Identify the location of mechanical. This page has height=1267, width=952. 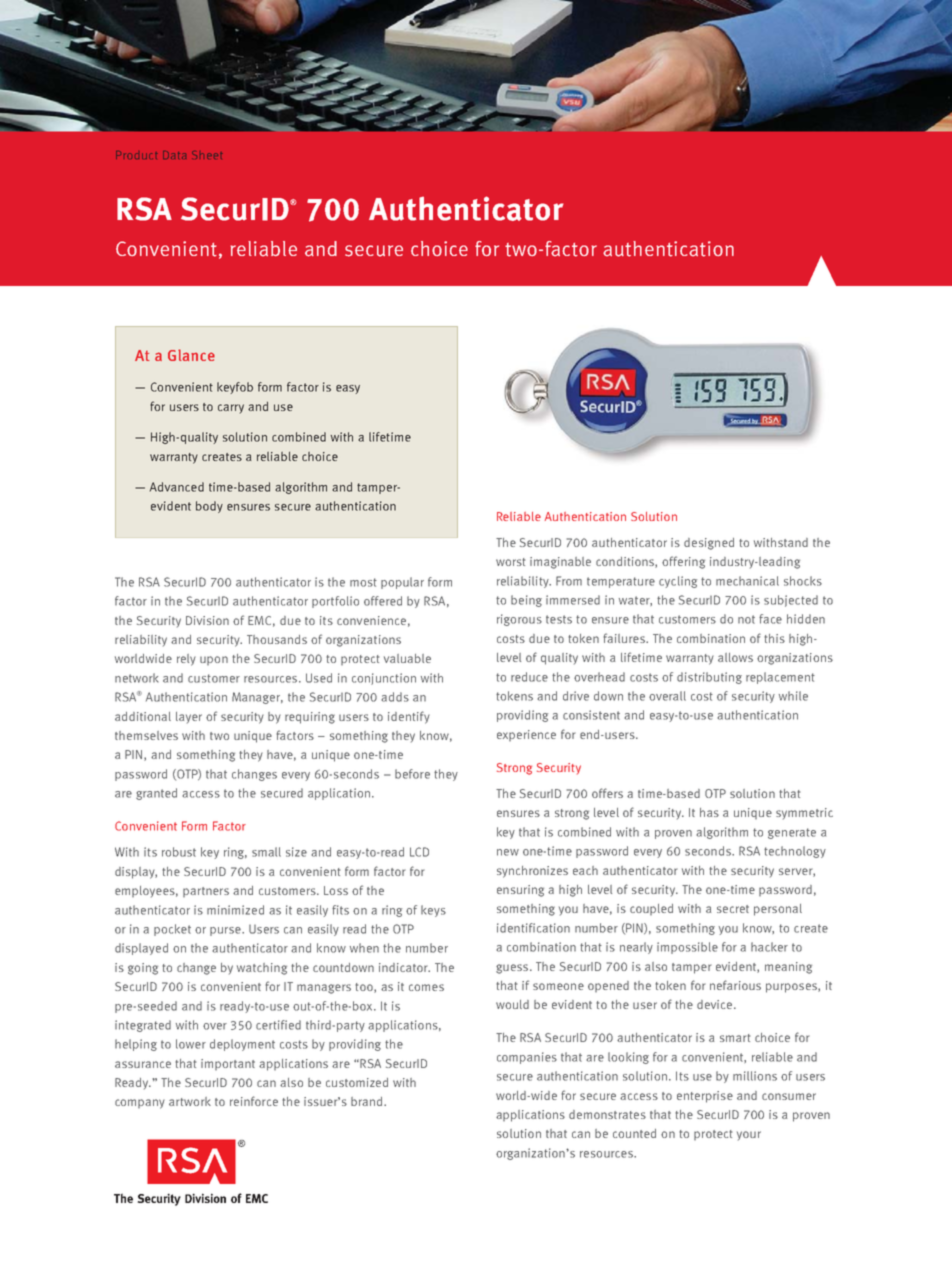
(747, 581).
